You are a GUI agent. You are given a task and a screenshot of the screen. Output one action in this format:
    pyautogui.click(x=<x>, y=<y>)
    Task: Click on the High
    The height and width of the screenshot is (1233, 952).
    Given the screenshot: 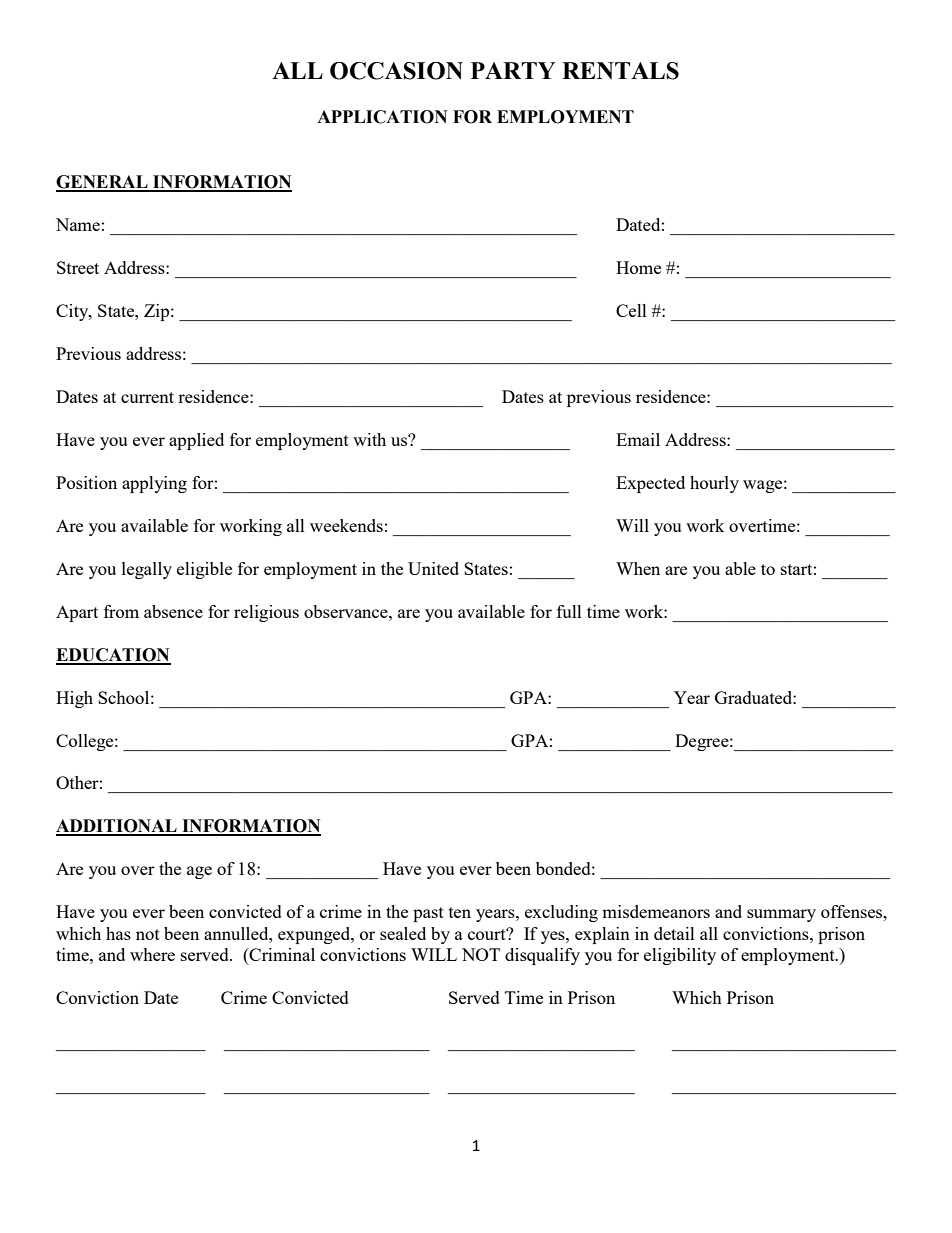 What is the action you would take?
    pyautogui.click(x=74, y=699)
